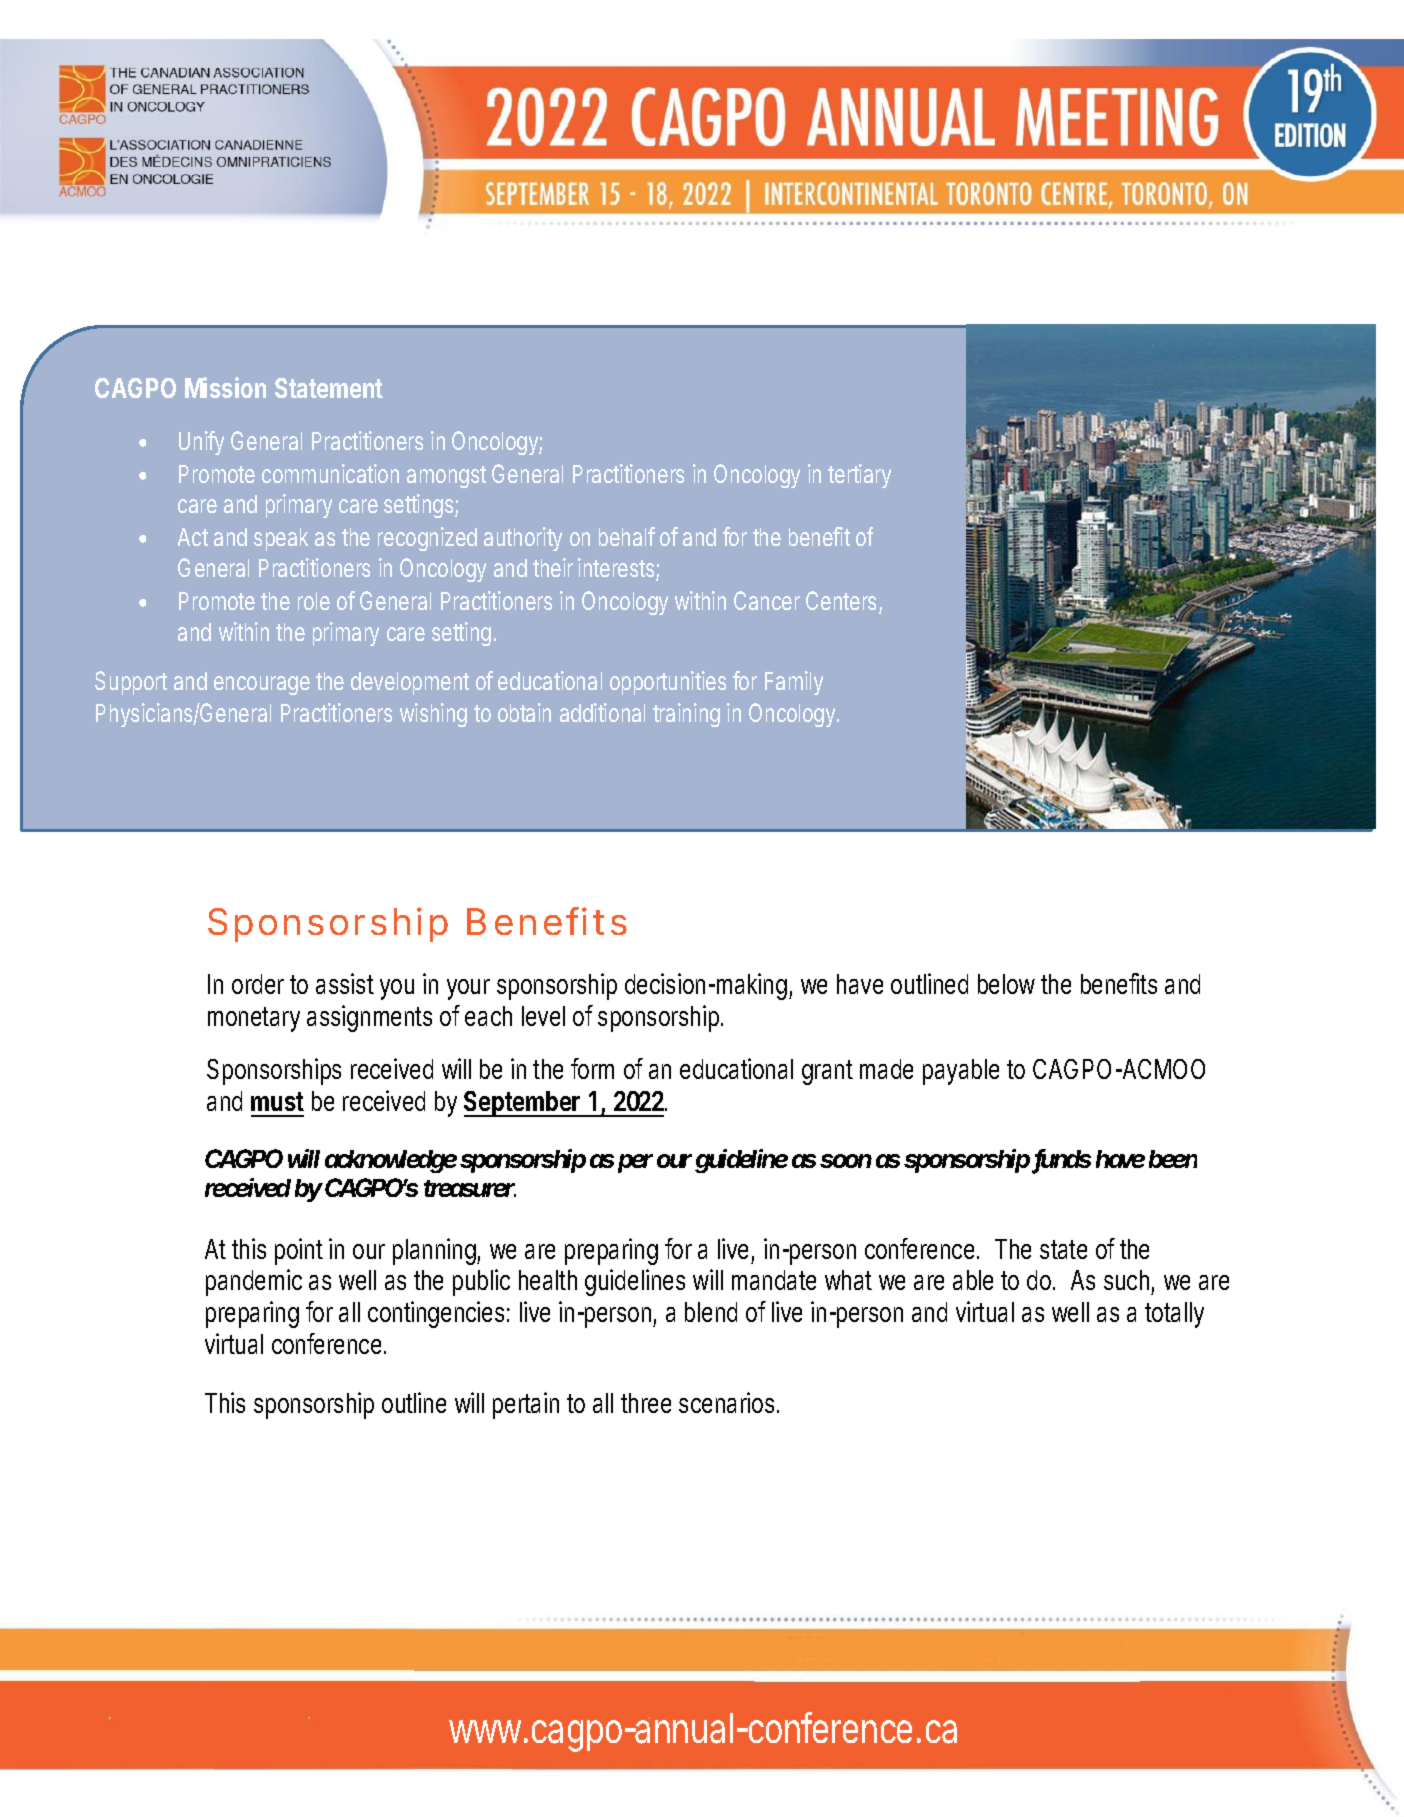 The height and width of the image is (1817, 1404). Describe the element at coordinates (468, 989) in the image. I see `your` at that location.
